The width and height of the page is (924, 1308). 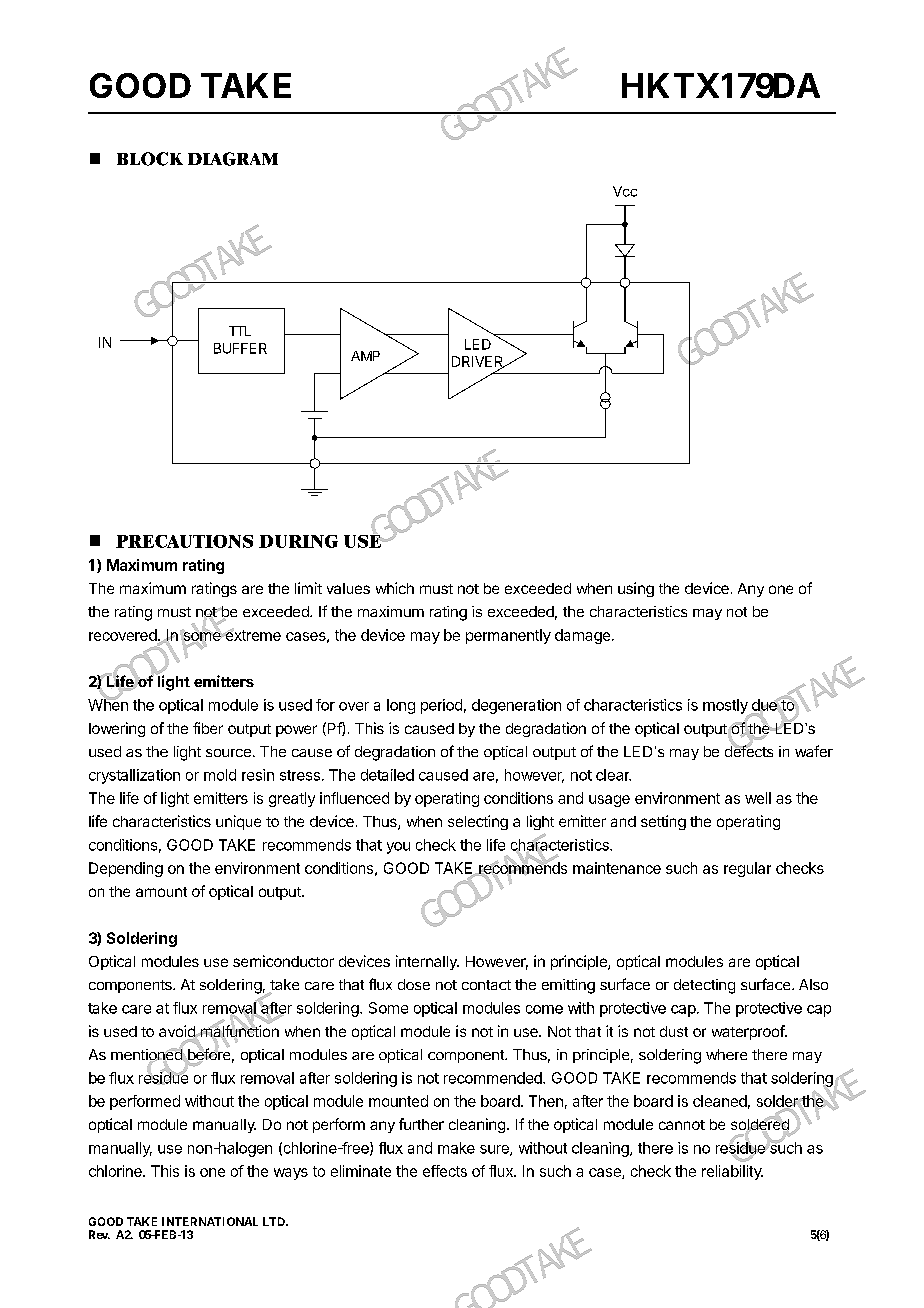 What do you see at coordinates (478, 822) in the page?
I see `selecting` at bounding box center [478, 822].
